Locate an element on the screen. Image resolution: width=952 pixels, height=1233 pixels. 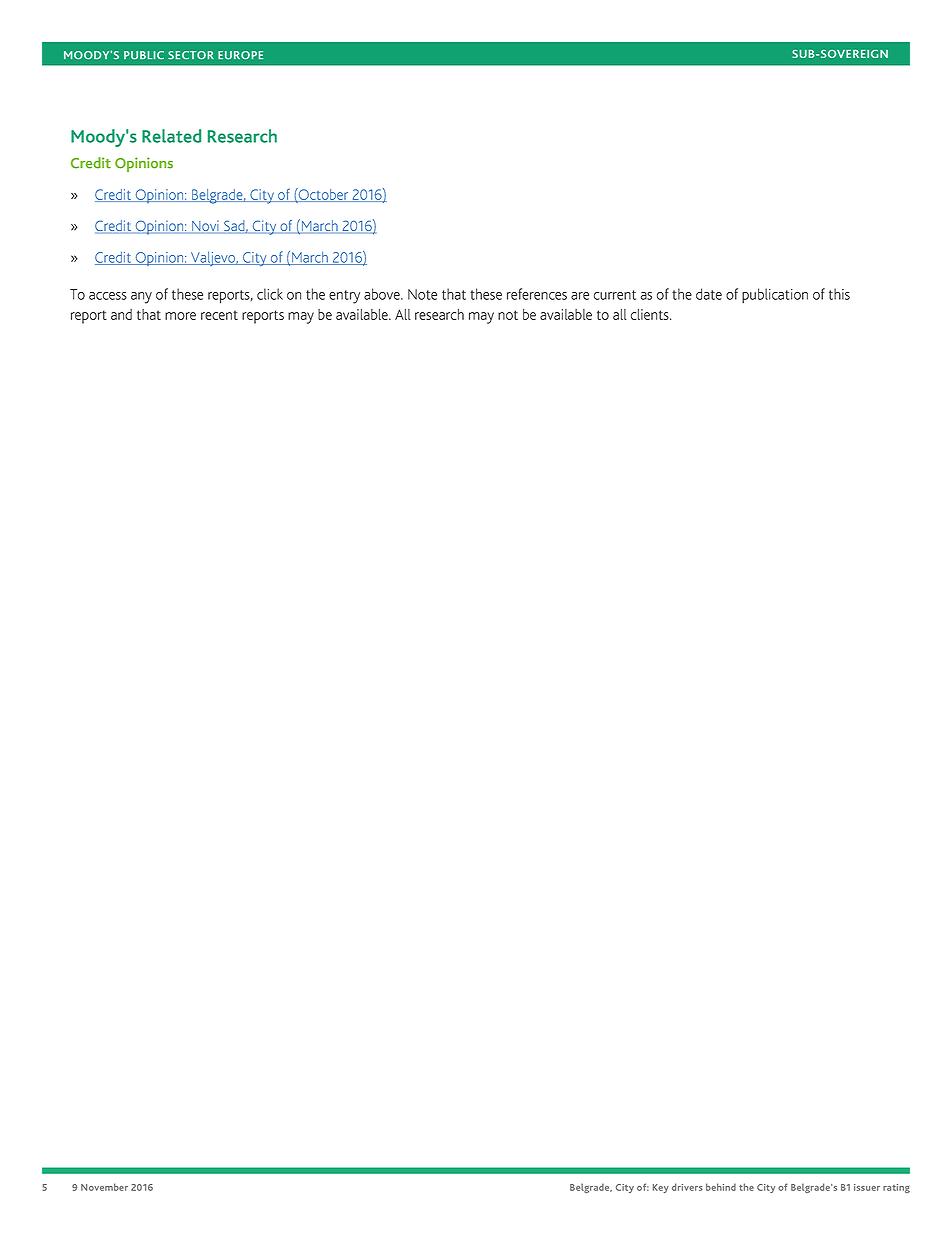
more is located at coordinates (180, 316).
